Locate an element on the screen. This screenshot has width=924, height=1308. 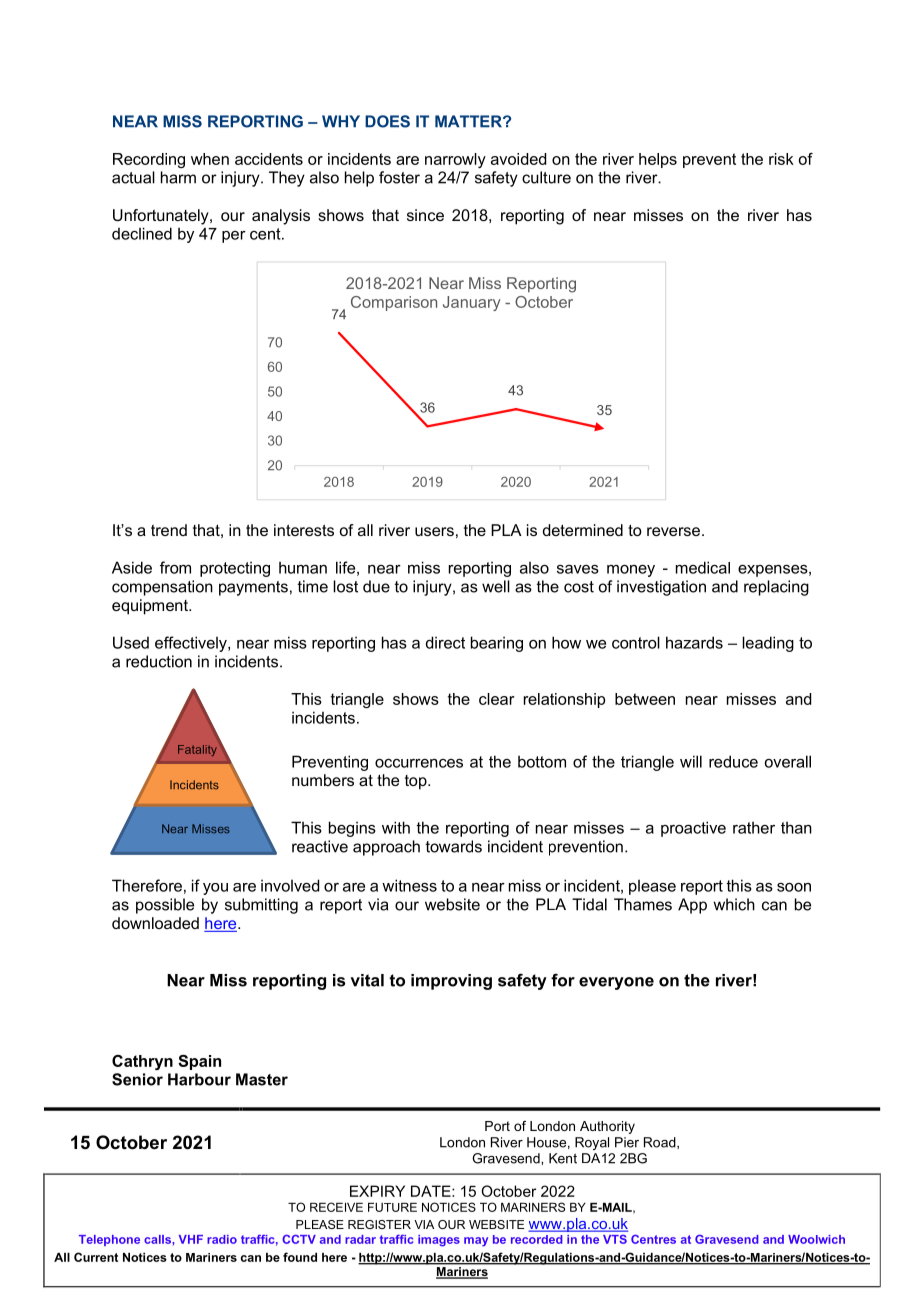
risk is located at coordinates (781, 159).
